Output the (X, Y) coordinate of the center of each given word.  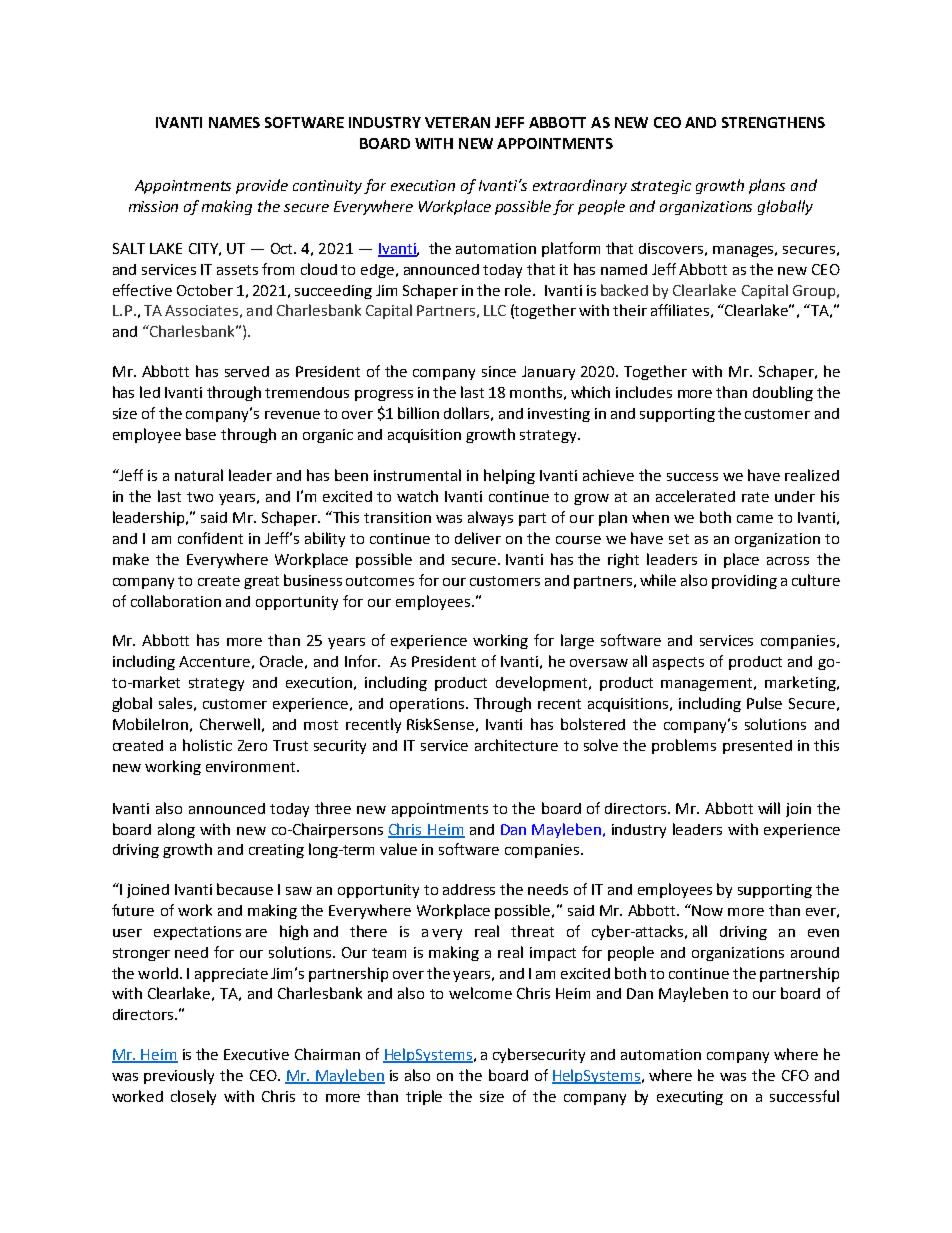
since (499, 371)
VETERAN (457, 122)
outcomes (380, 581)
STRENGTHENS (773, 122)
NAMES (234, 122)
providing (744, 582)
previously (179, 1076)
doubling (783, 393)
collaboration (176, 601)
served (247, 371)
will (769, 808)
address (469, 889)
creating (276, 851)
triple (424, 1097)
